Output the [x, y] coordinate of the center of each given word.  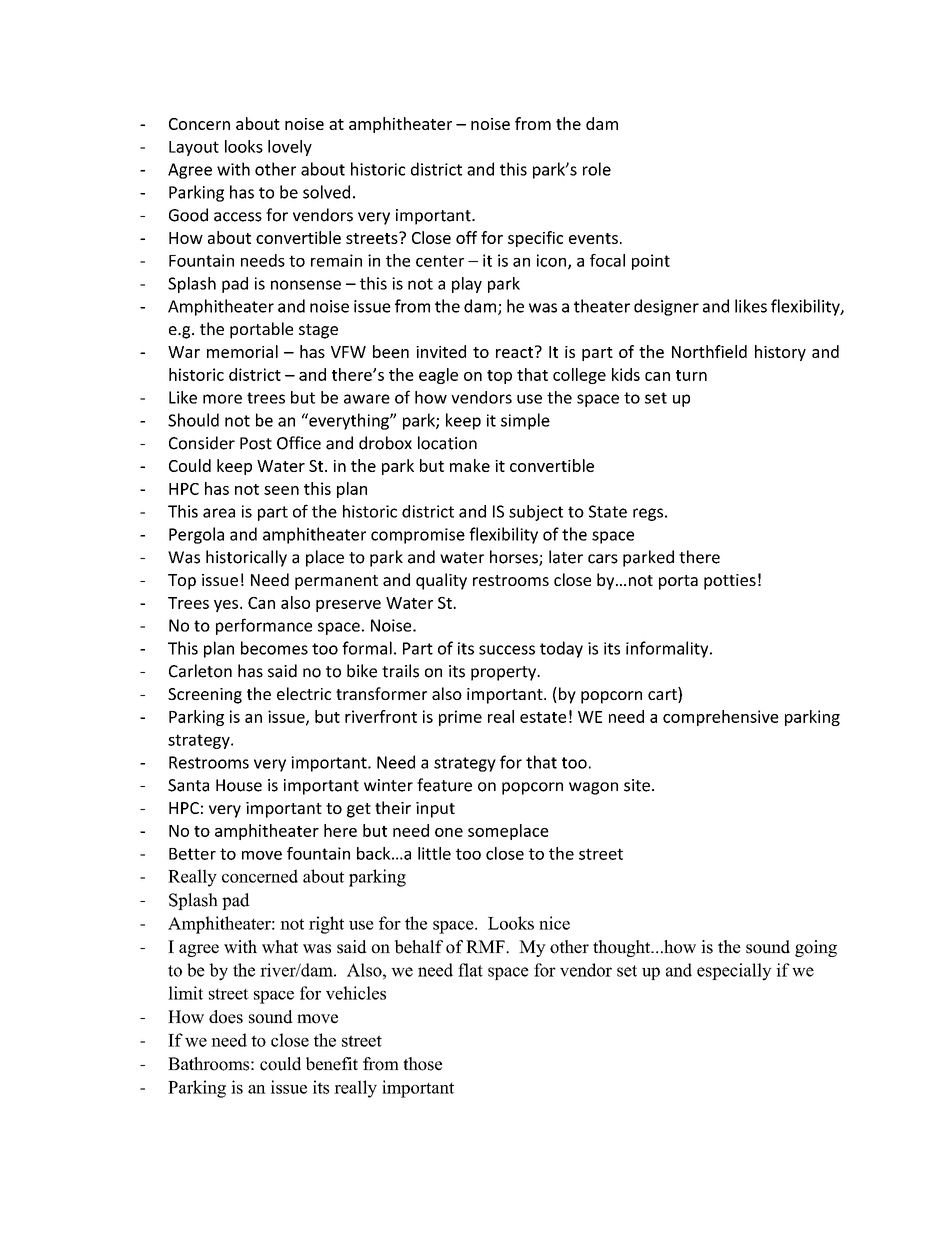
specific [535, 239]
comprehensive [721, 718]
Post [256, 443]
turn [691, 375]
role [597, 169]
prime [460, 718]
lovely [290, 148]
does [226, 1017]
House [239, 785]
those [422, 1064]
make [470, 465]
